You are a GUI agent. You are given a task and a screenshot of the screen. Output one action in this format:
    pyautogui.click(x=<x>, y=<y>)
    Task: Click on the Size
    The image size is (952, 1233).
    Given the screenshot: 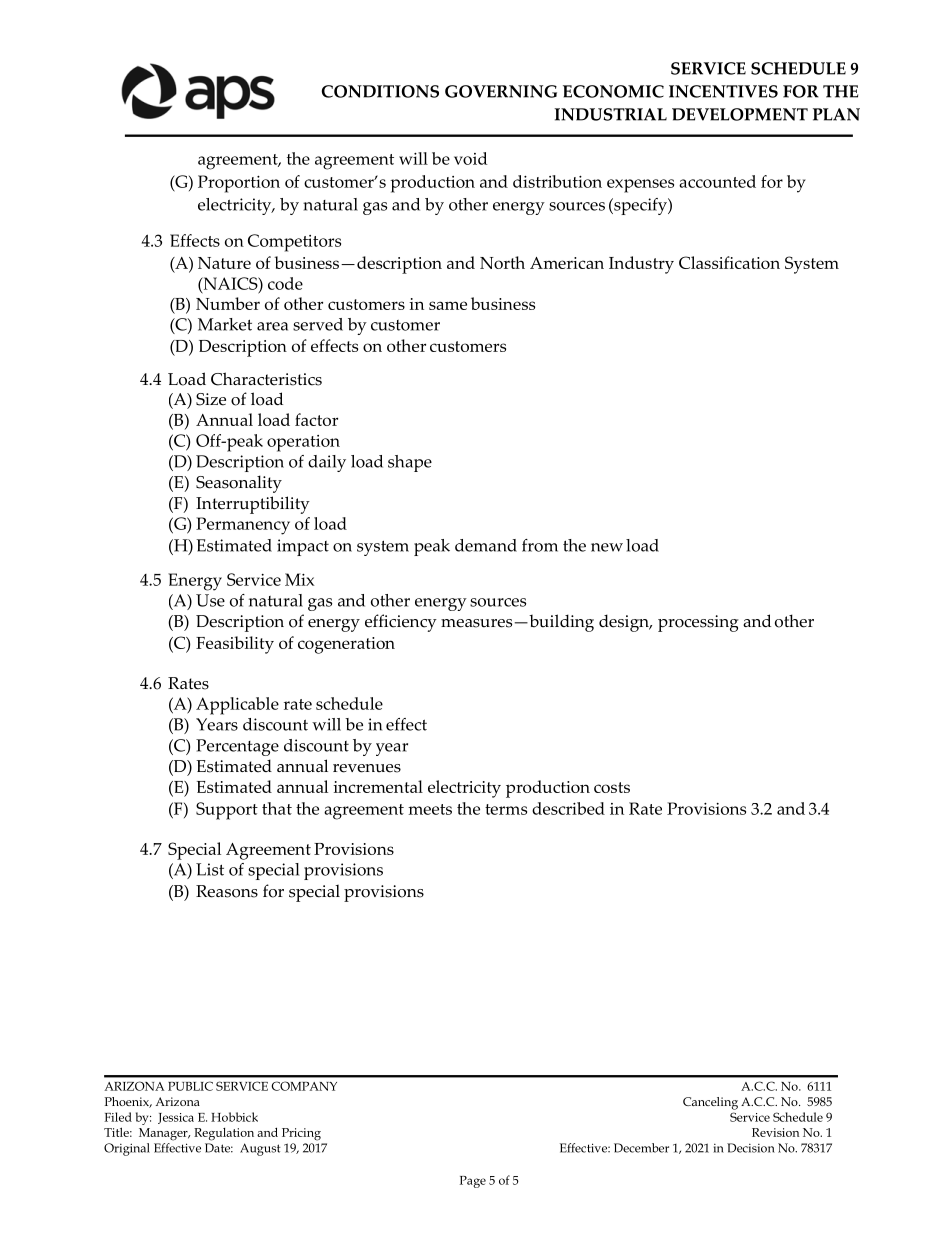 What is the action you would take?
    pyautogui.click(x=211, y=399)
